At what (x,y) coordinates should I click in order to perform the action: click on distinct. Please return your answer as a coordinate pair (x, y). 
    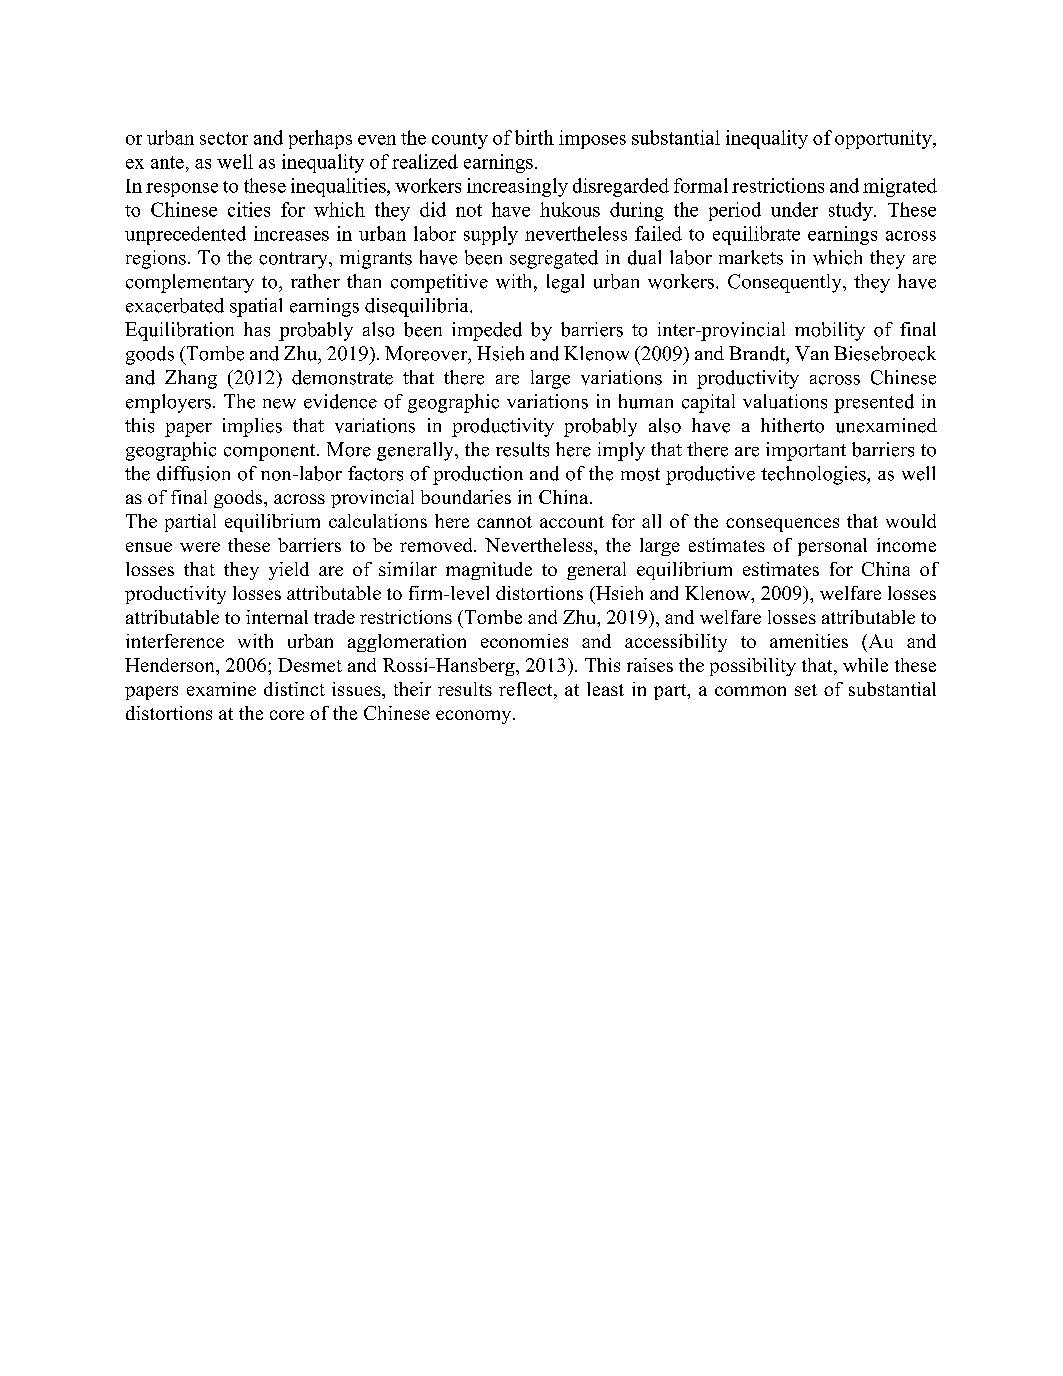
    Looking at the image, I should click on (294, 689).
